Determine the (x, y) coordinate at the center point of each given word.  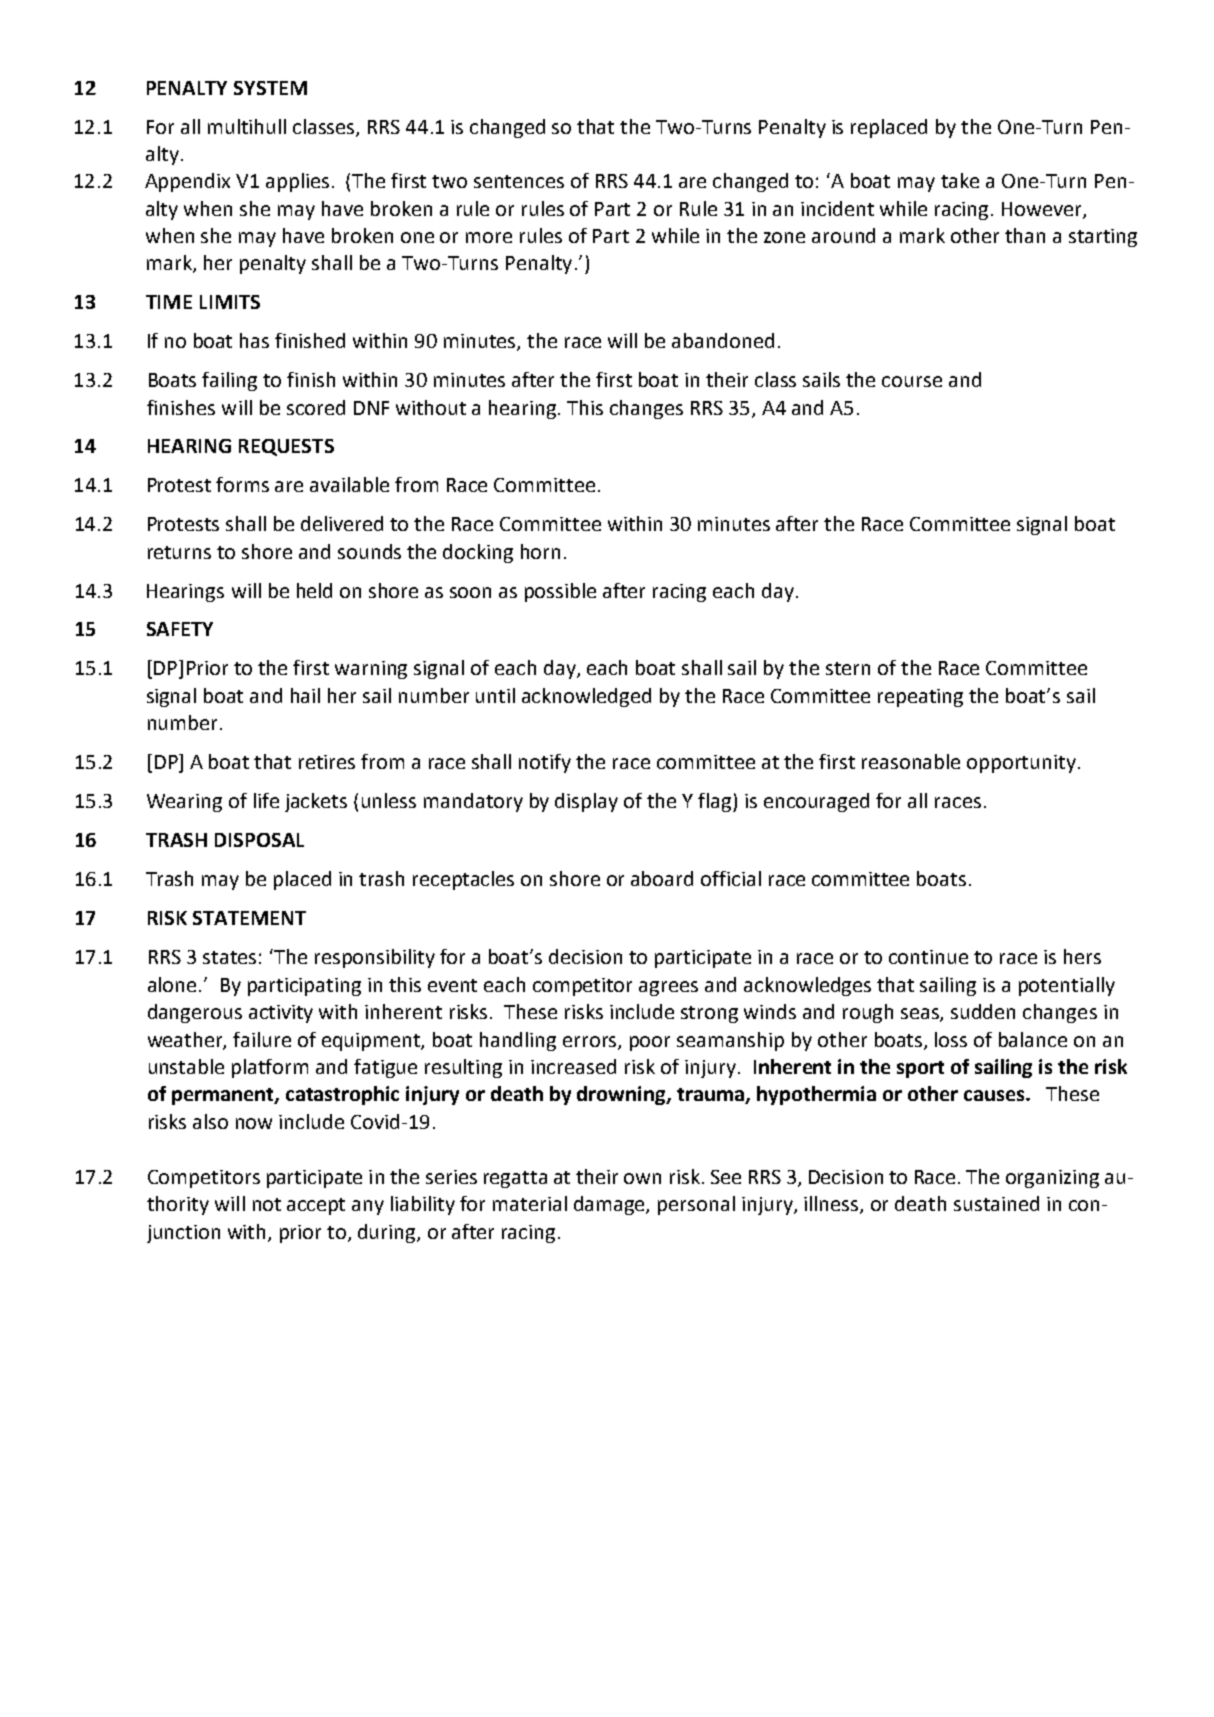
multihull (247, 126)
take (960, 180)
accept (316, 1206)
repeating (920, 698)
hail (305, 695)
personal (696, 1205)
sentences (519, 181)
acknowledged (586, 697)
